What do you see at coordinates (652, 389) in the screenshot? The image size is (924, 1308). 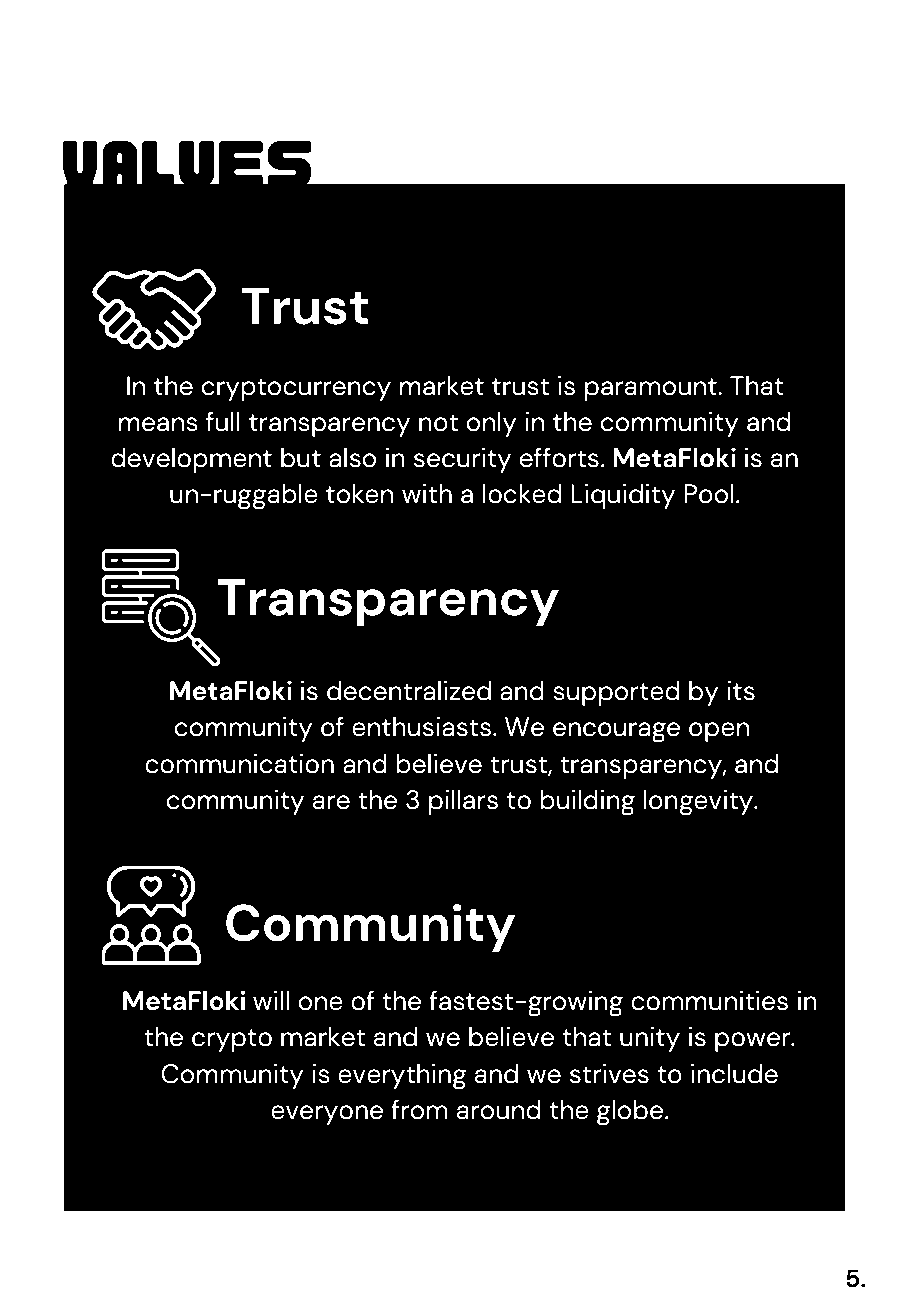 I see `paramount` at bounding box center [652, 389].
